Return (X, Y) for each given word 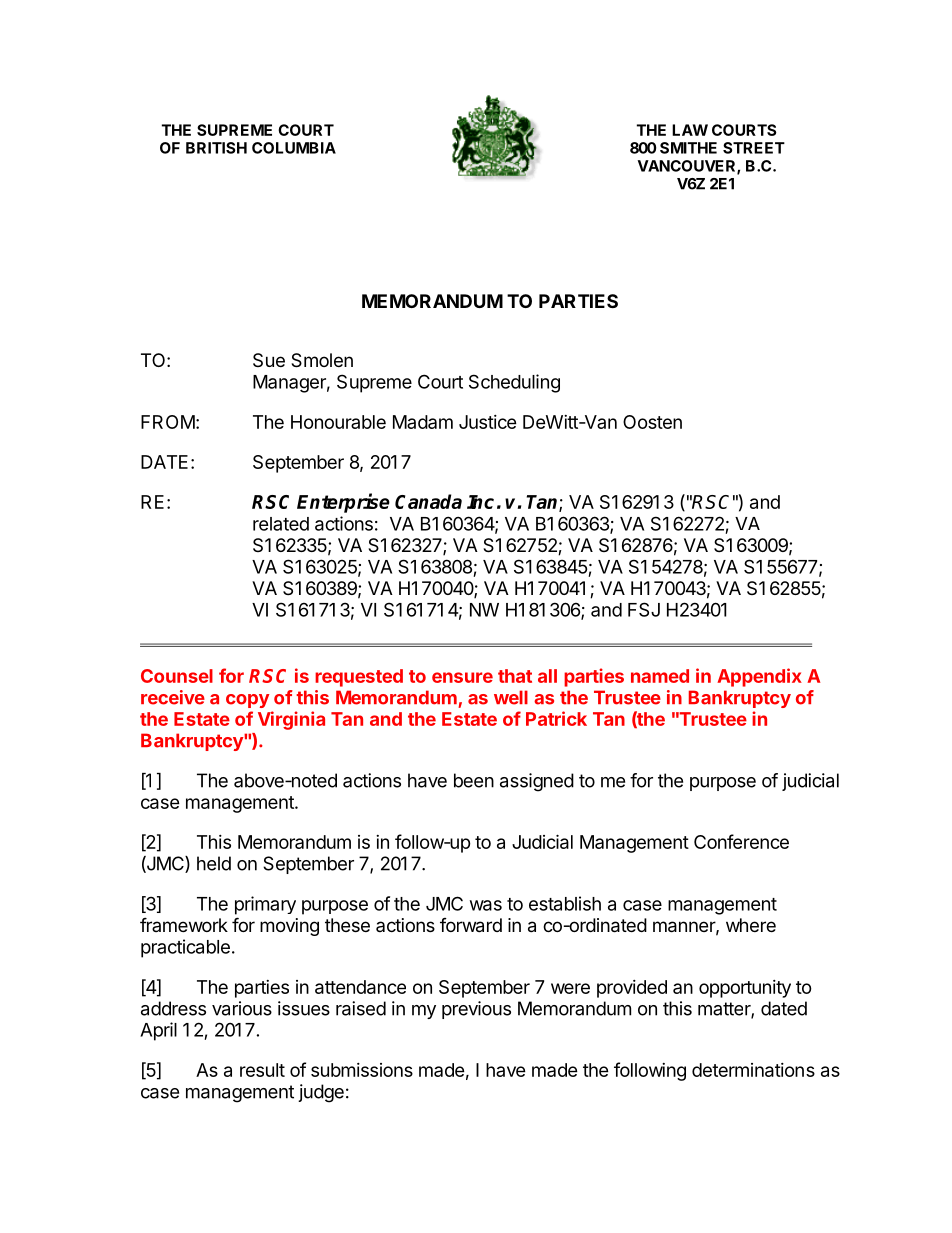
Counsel (177, 676)
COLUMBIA (294, 148)
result (262, 1070)
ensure (462, 677)
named (660, 676)
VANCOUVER (688, 167)
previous (476, 1010)
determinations (753, 1070)
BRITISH (216, 148)
